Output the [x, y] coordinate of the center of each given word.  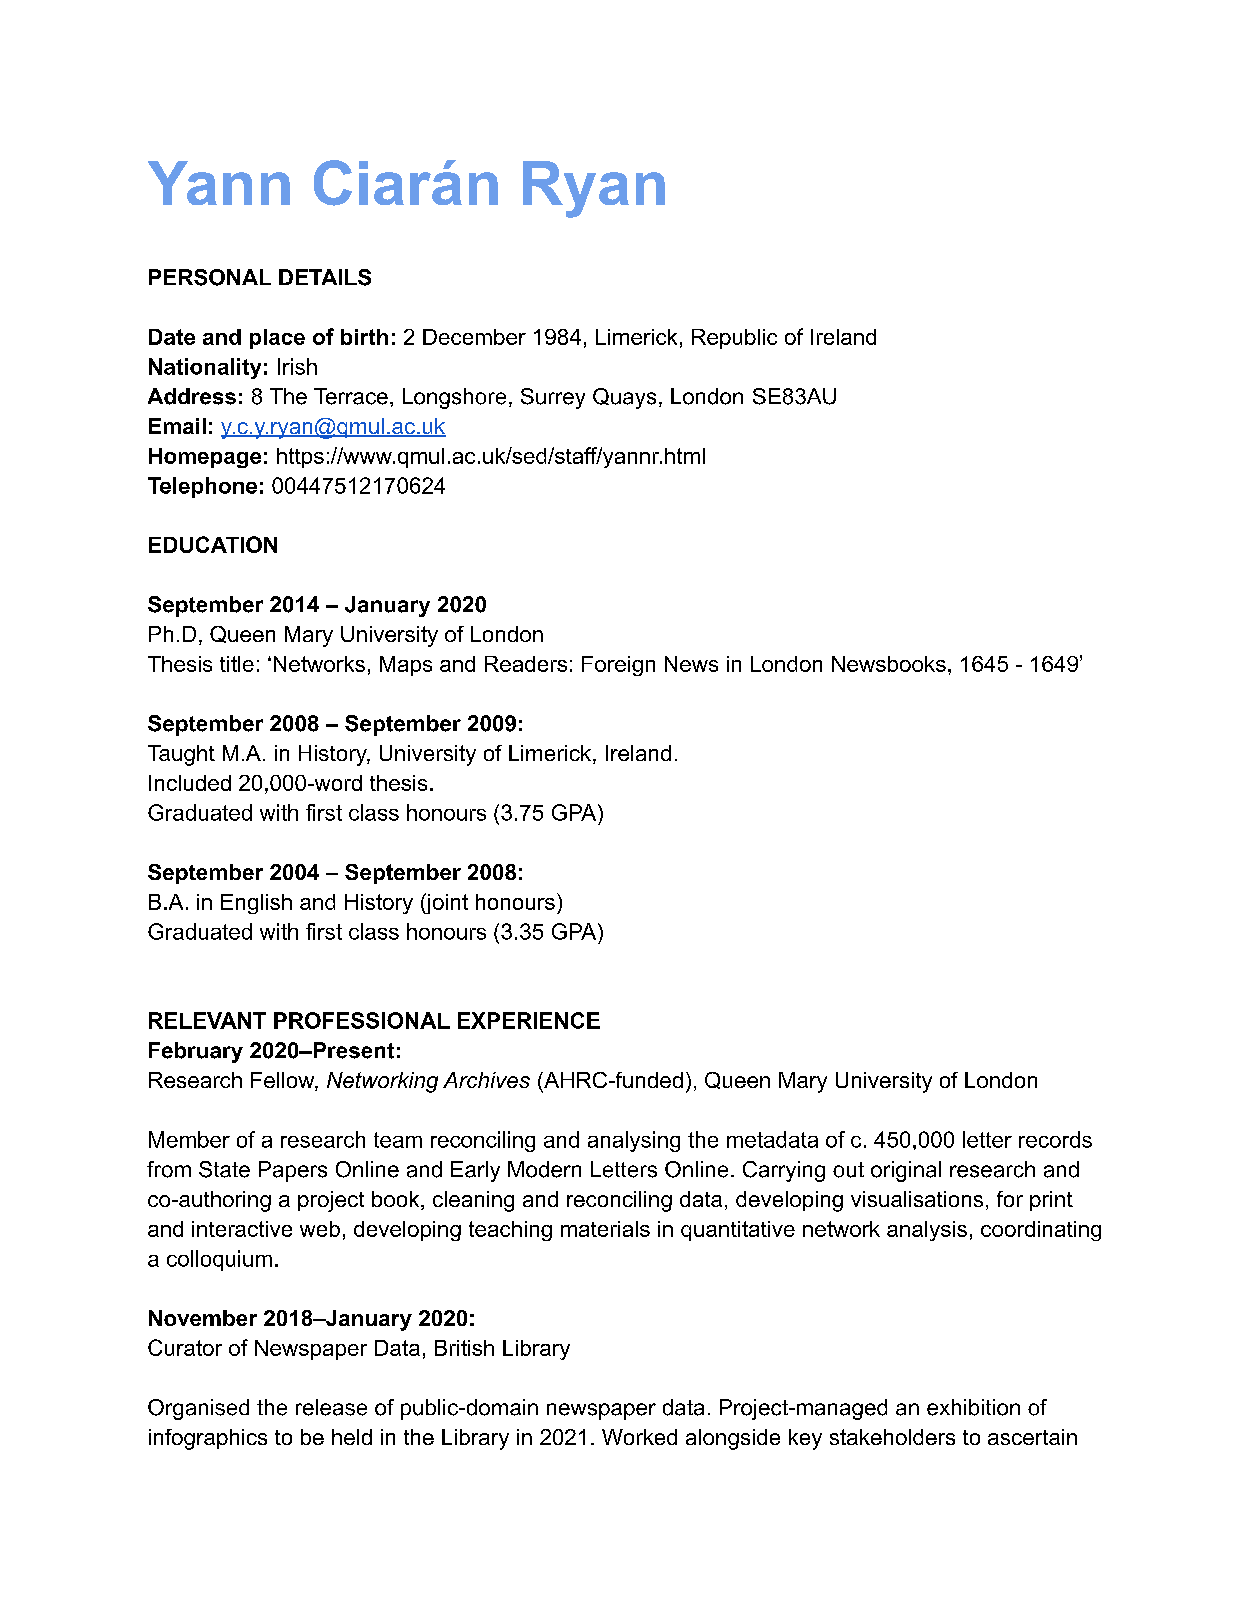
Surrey [553, 398]
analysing [634, 1141]
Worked [639, 1437]
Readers [526, 664]
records [1055, 1139]
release [331, 1407]
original [906, 1171]
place [277, 339]
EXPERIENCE [529, 1020]
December [474, 337]
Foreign [618, 666]
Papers [293, 1171]
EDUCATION [213, 544]
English [256, 904]
